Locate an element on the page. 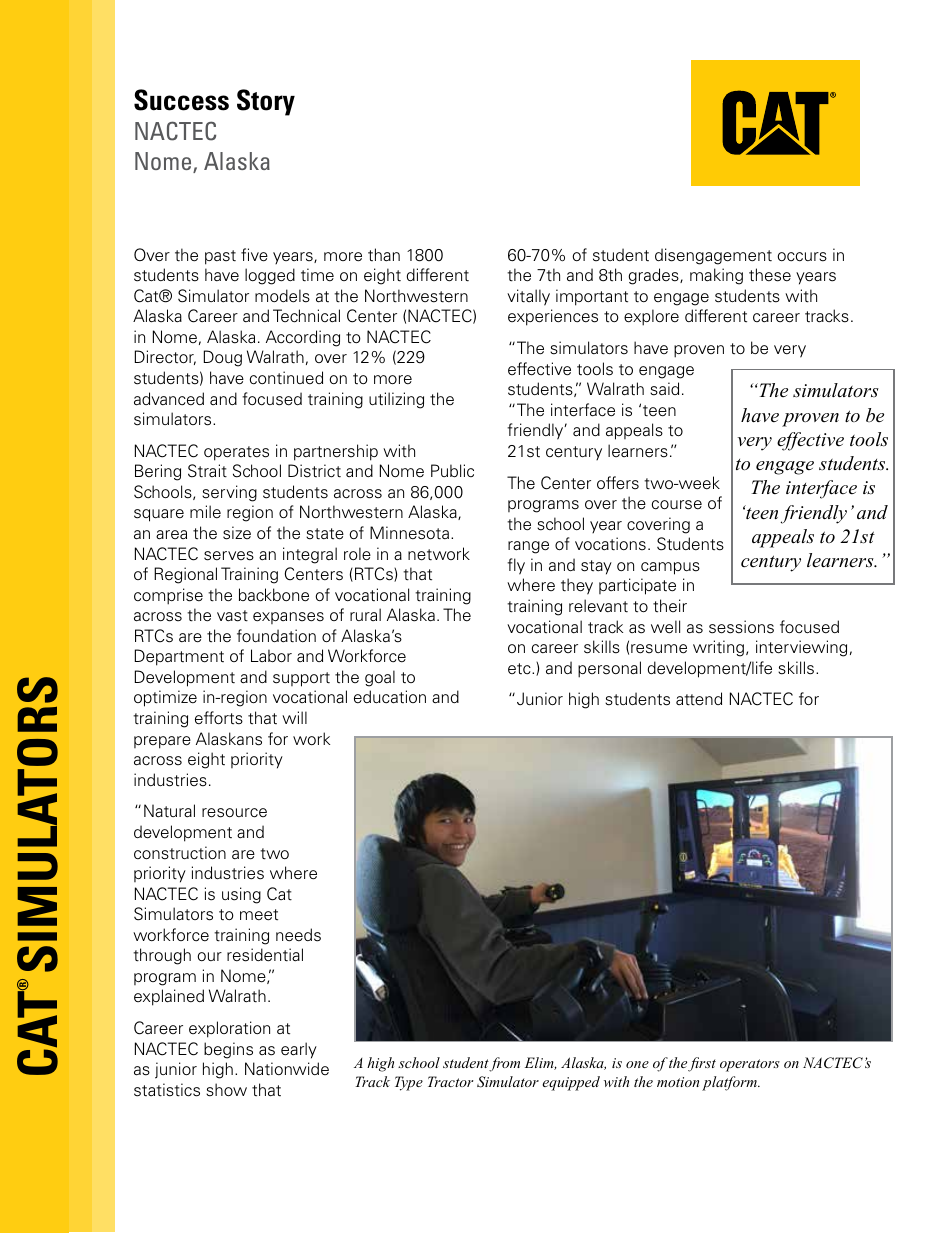 Image resolution: width=952 pixels, height=1233 pixels. than is located at coordinates (384, 255).
